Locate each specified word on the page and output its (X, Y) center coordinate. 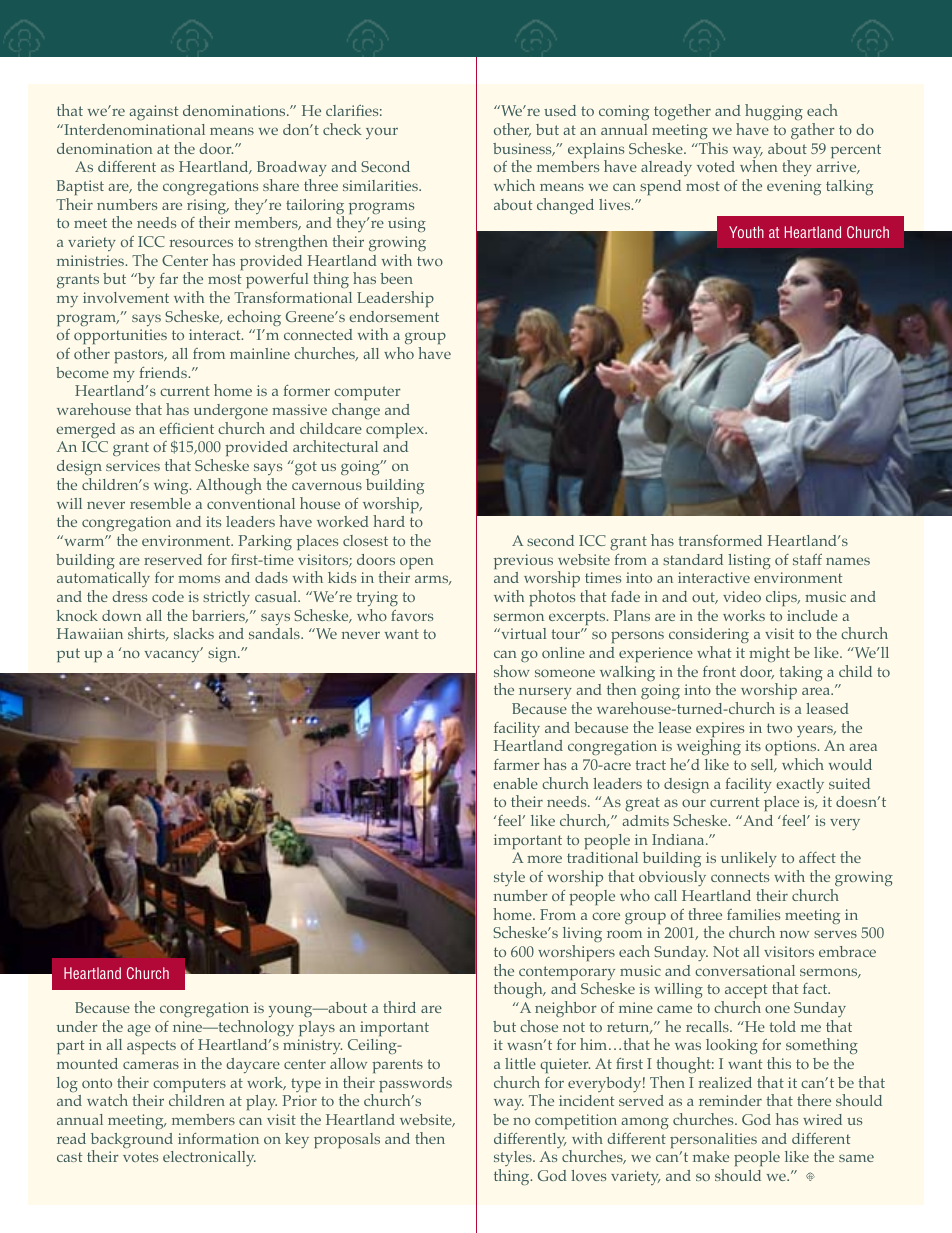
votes (140, 1157)
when (759, 166)
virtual (522, 633)
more (544, 859)
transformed (720, 540)
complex (396, 430)
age (139, 1030)
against (153, 112)
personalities (713, 1140)
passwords (415, 1086)
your (382, 133)
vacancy (173, 655)
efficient (186, 428)
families (753, 914)
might (769, 654)
